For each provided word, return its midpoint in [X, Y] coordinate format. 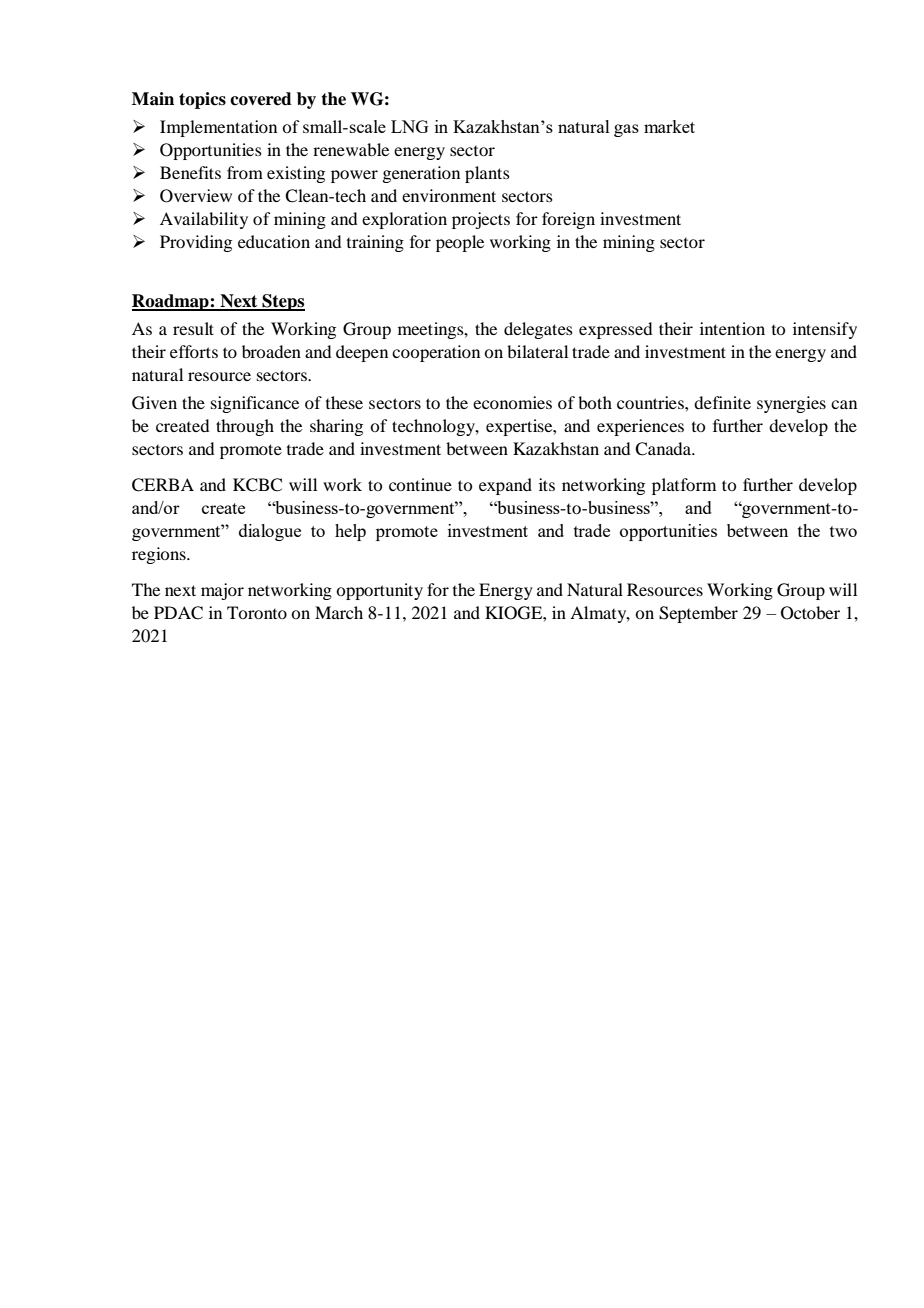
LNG [410, 126]
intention [732, 328]
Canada [664, 449]
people [460, 243]
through [245, 427]
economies [512, 402]
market [669, 126]
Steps [282, 302]
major [222, 591]
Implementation [218, 128]
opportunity [379, 591]
